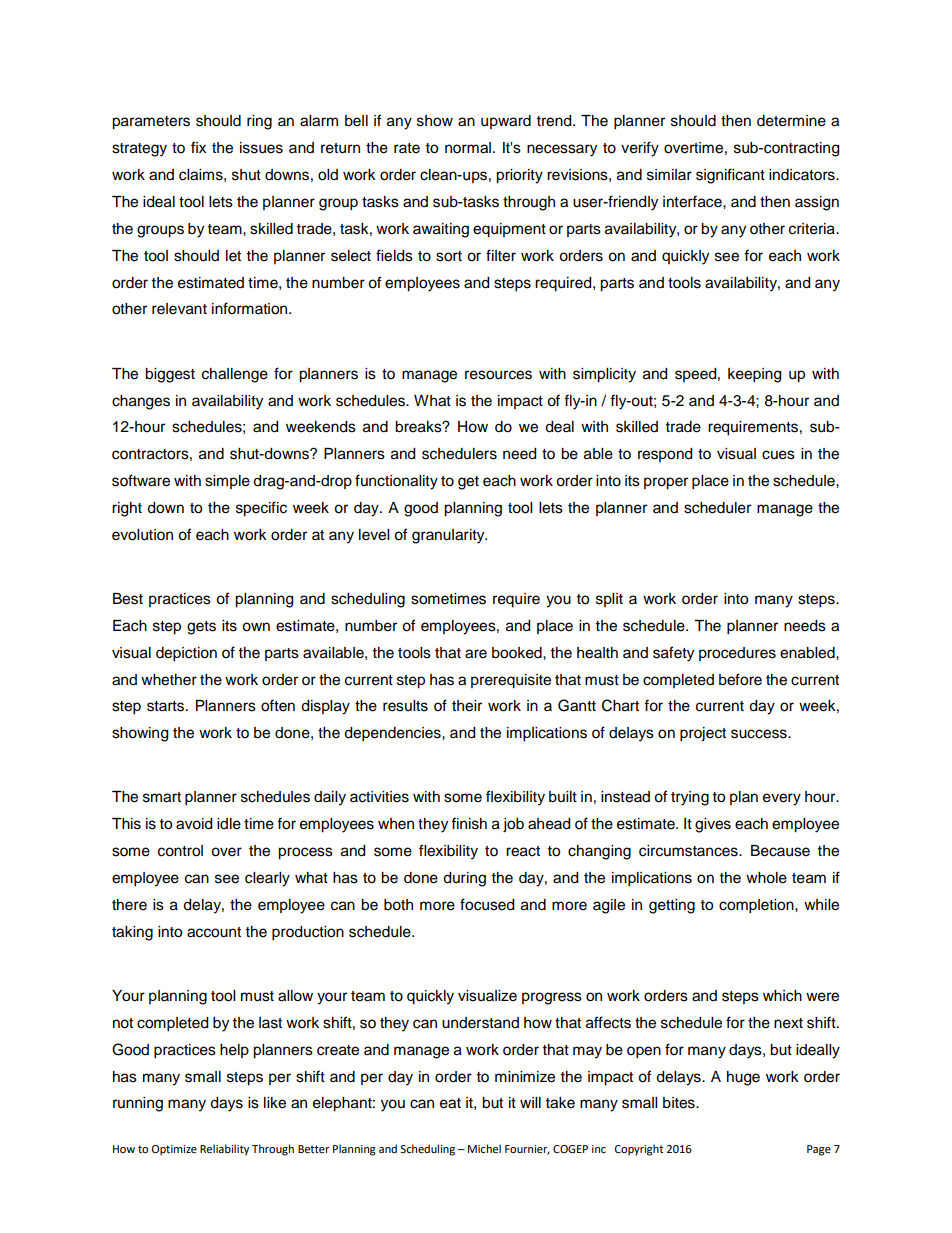 The image size is (952, 1233). Describe the element at coordinates (518, 653) in the screenshot. I see `booked` at that location.
